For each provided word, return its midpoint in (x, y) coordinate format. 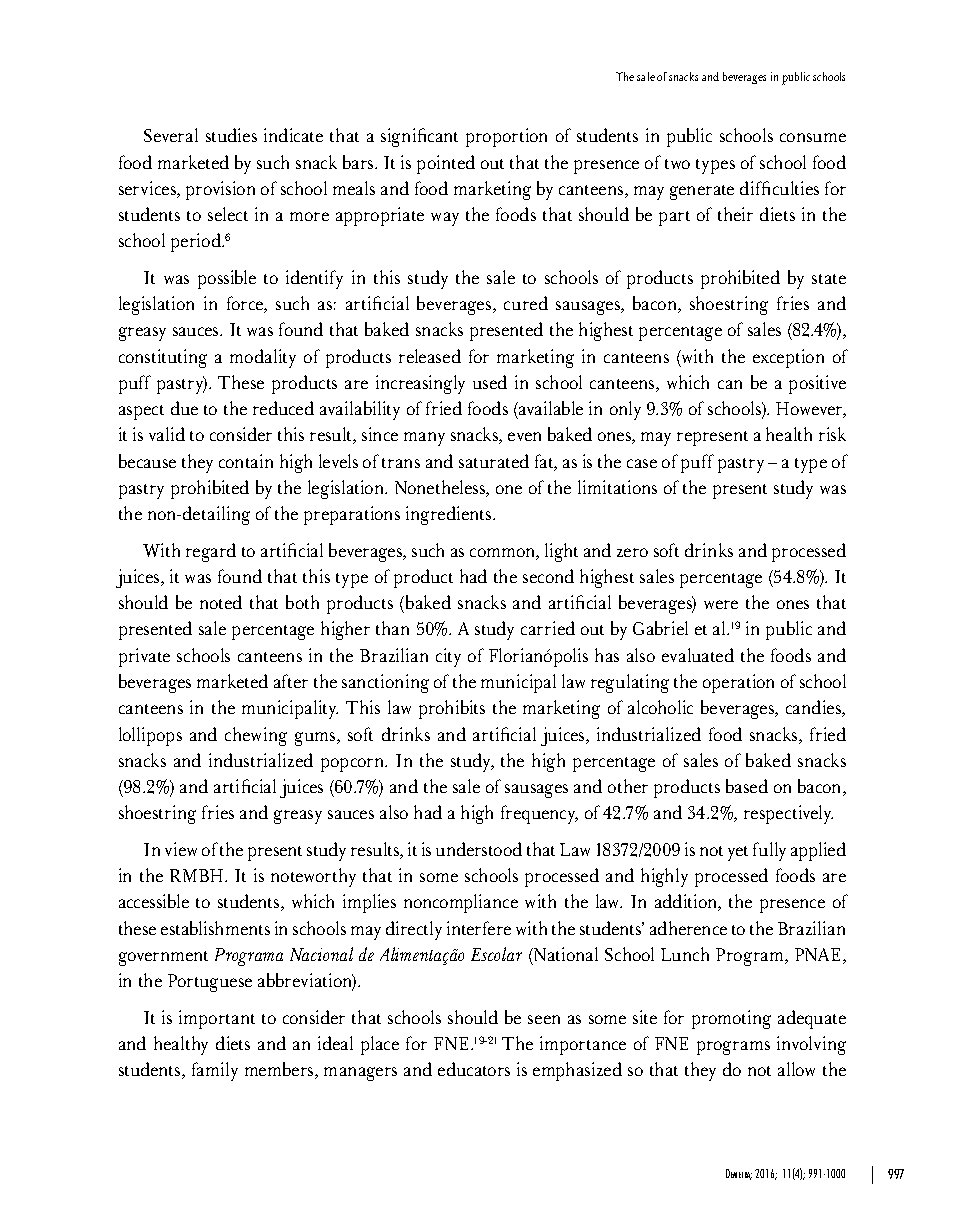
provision (220, 190)
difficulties (779, 188)
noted (221, 602)
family (215, 1071)
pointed (446, 164)
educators (474, 1069)
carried (548, 628)
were (721, 604)
